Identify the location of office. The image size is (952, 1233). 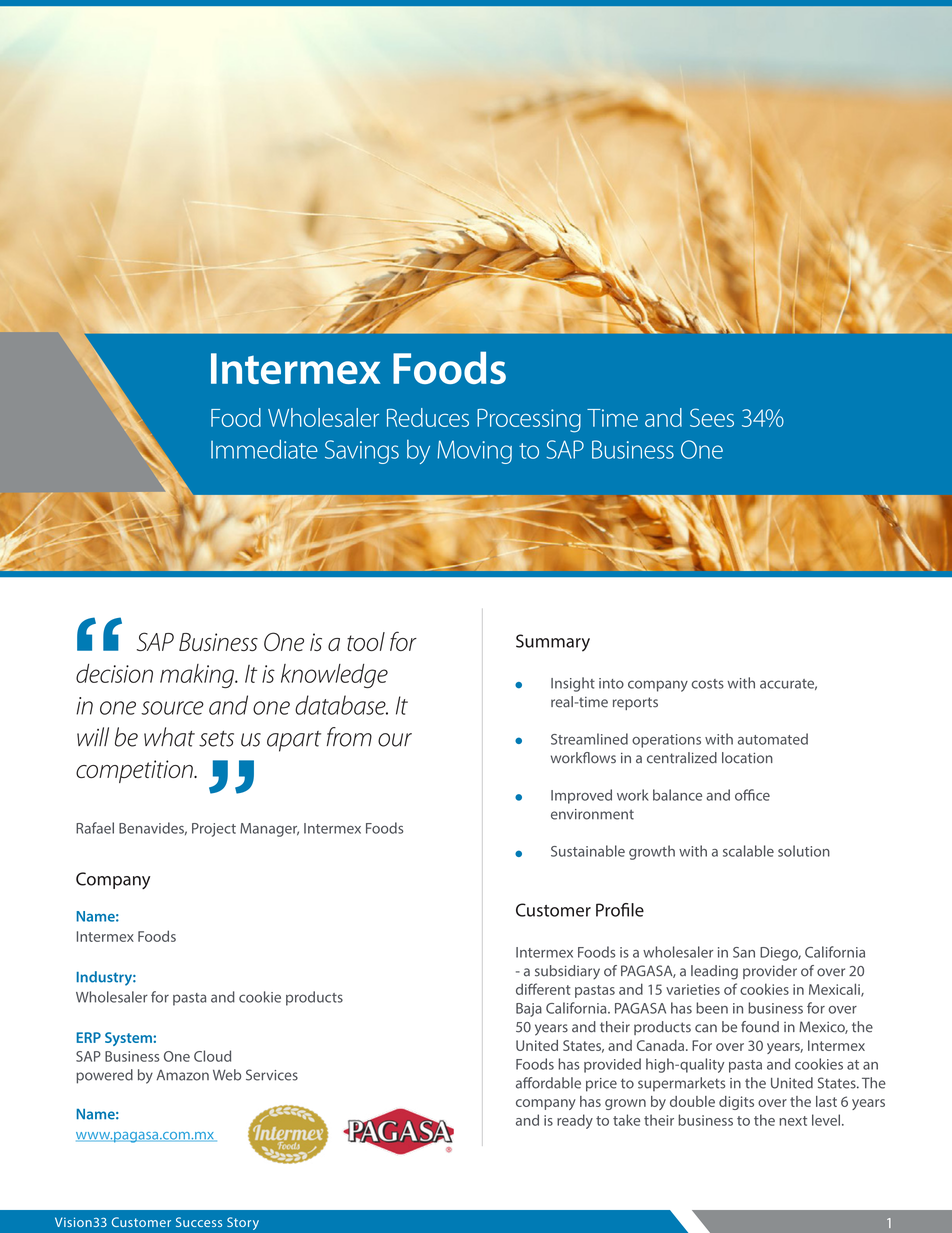
(752, 795).
